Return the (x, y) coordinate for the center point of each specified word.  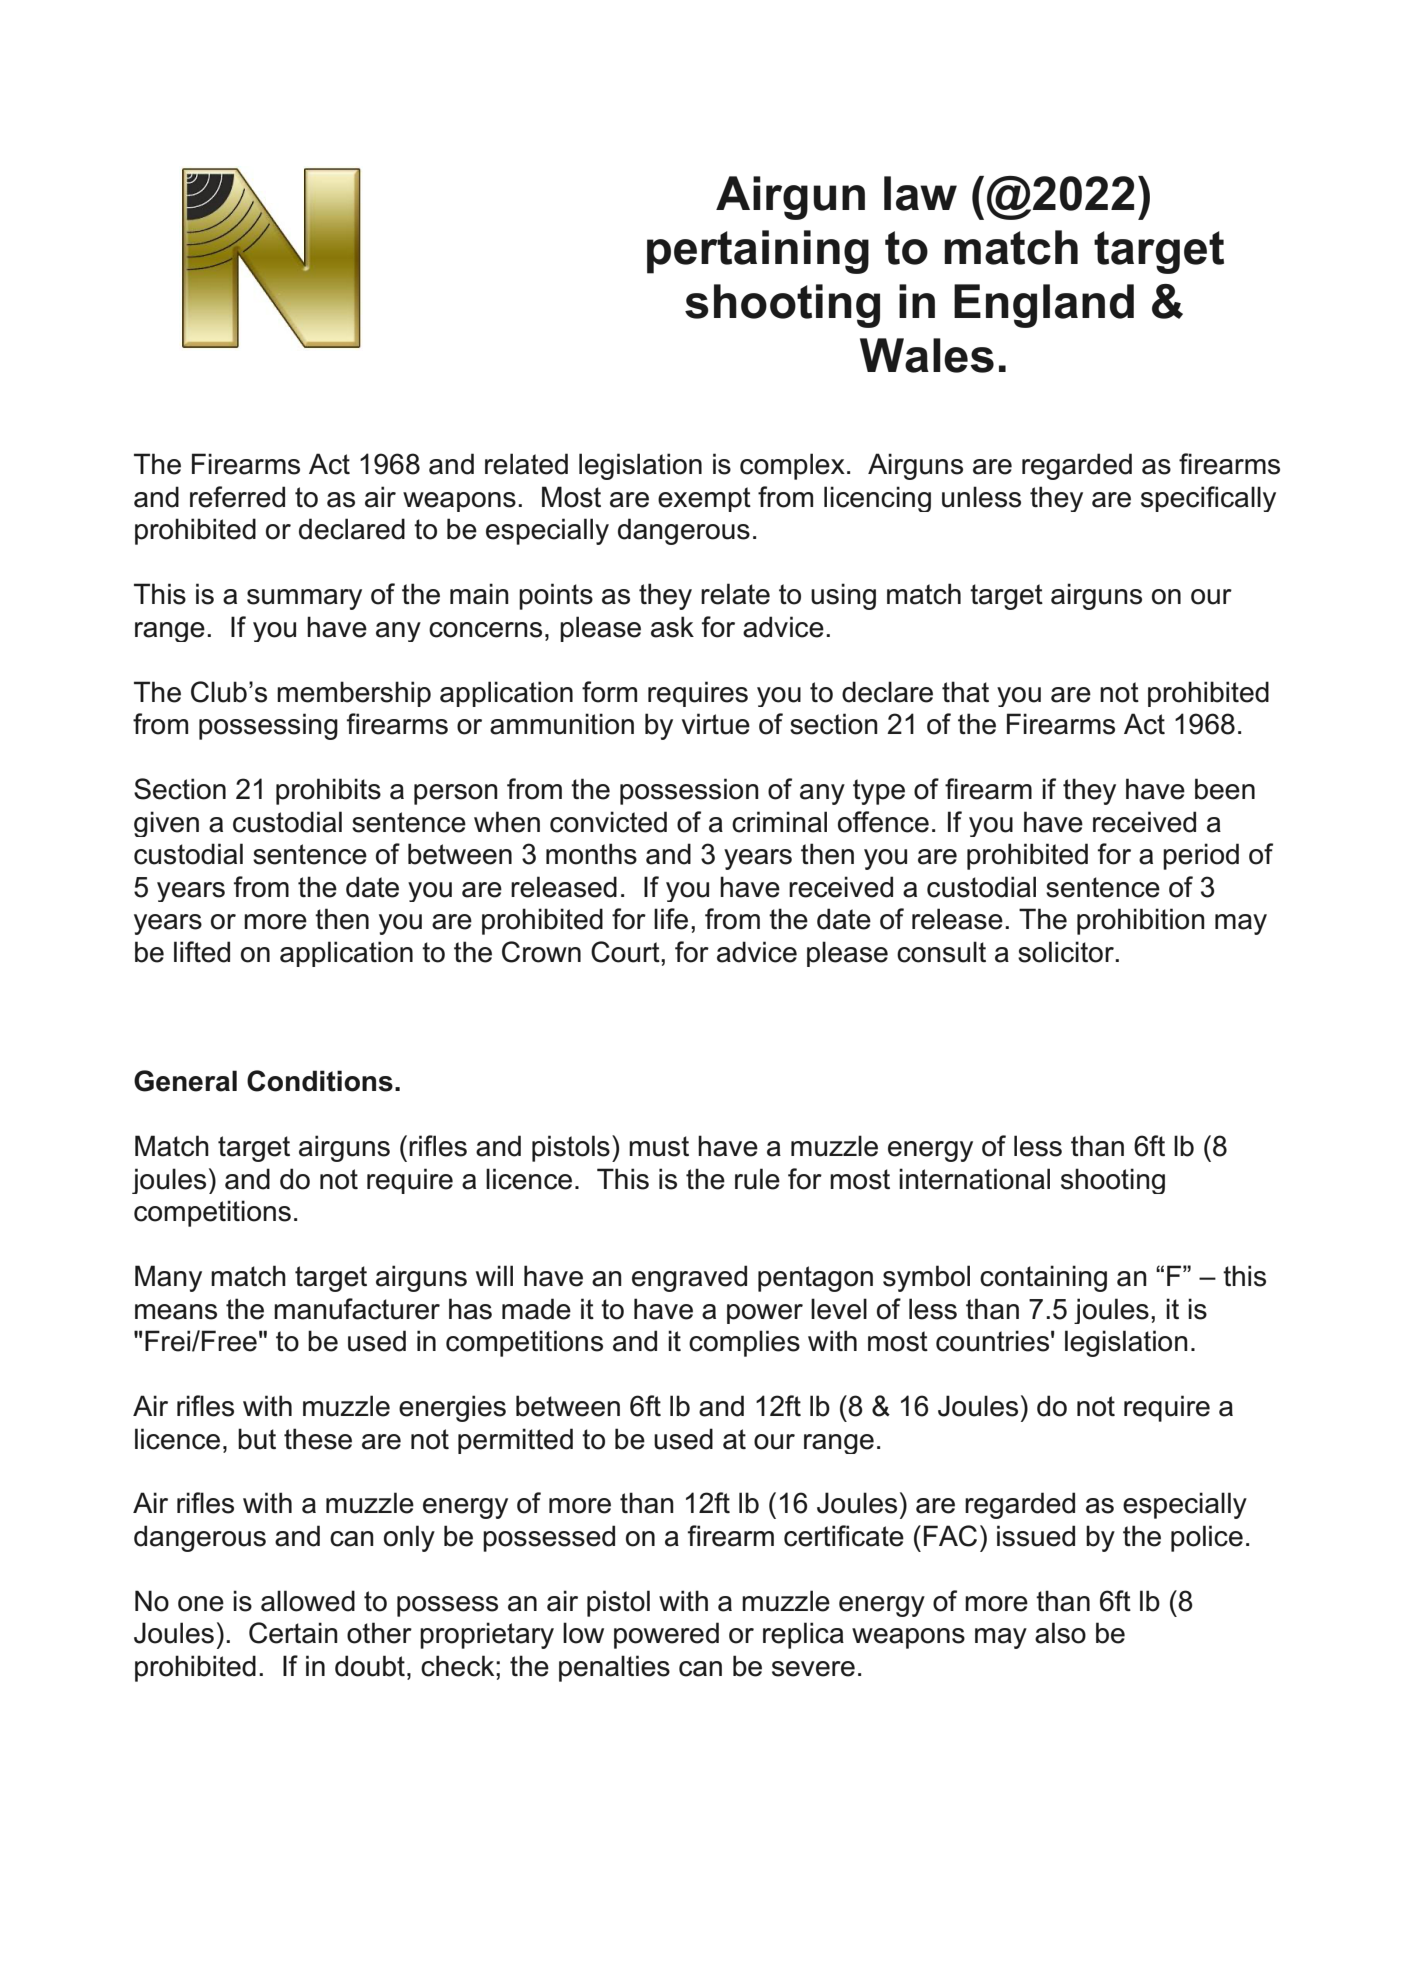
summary (304, 599)
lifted (202, 952)
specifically (1208, 499)
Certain (293, 1633)
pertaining (758, 252)
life (671, 919)
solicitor (1067, 952)
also (1060, 1633)
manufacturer (357, 1309)
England (1044, 306)
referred (237, 497)
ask (672, 627)
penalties (614, 1668)
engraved (689, 1278)
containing (1043, 1278)
